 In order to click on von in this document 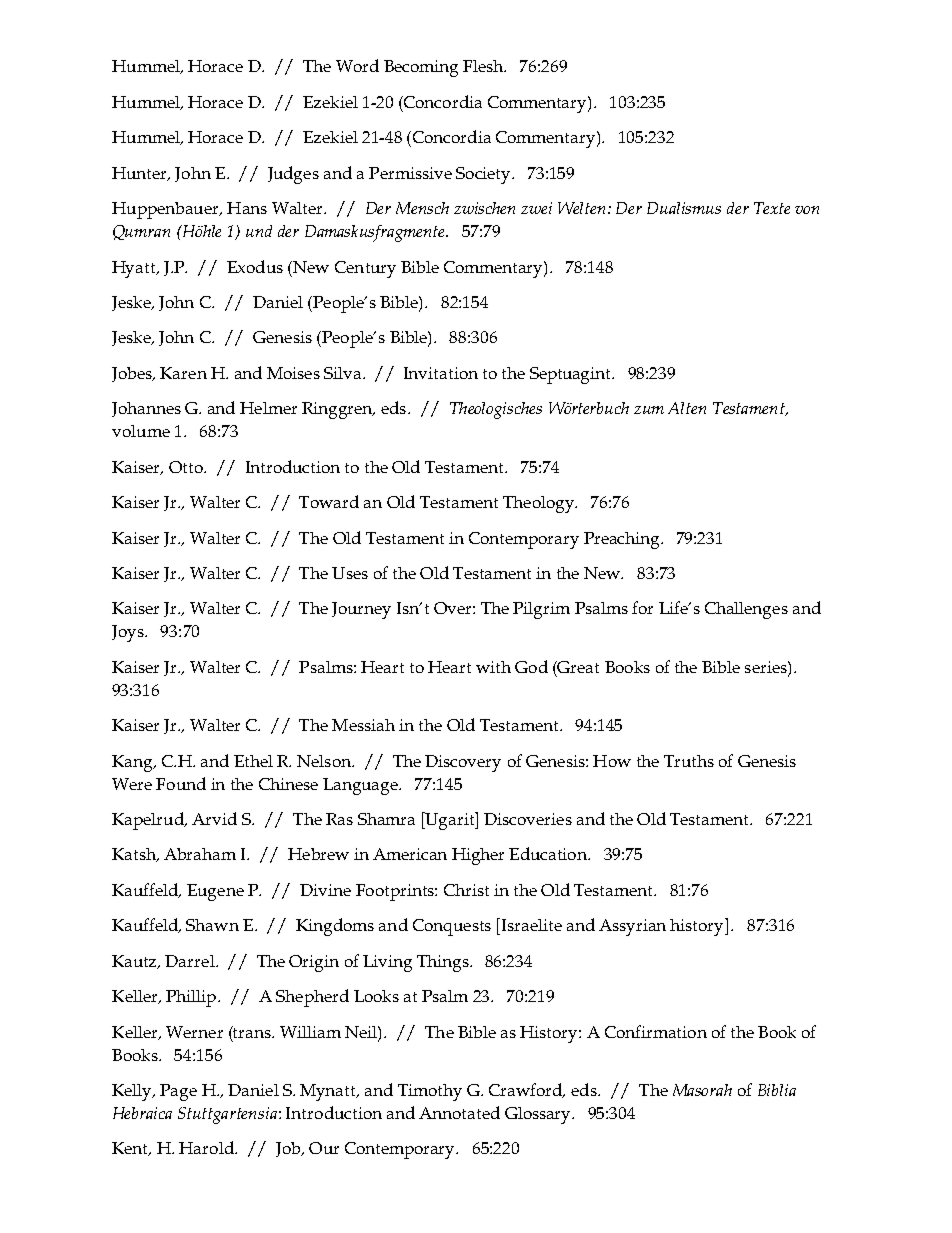, I will do `click(807, 210)`.
